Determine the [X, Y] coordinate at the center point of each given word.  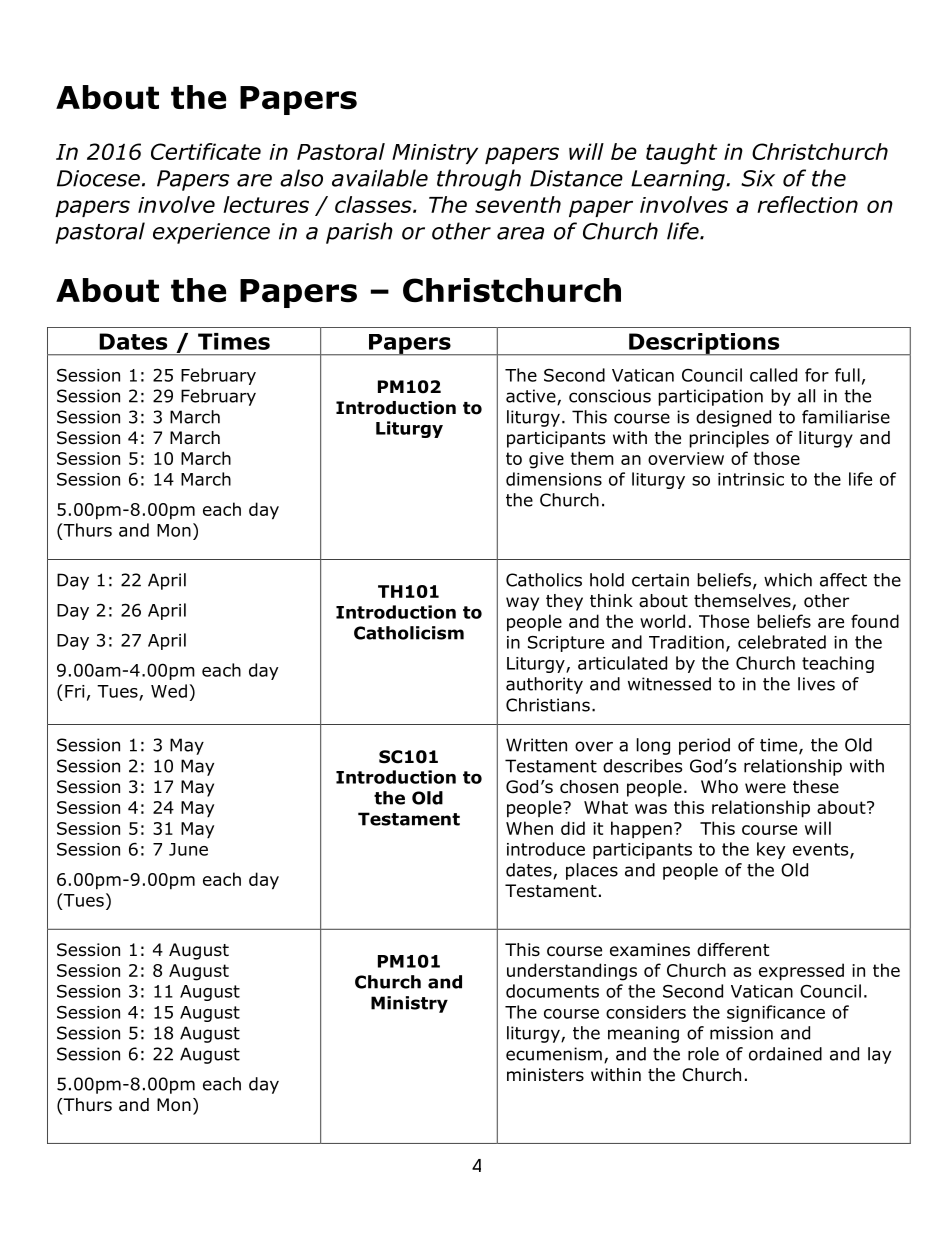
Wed [169, 691]
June [188, 849]
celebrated [782, 642]
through [479, 180]
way [522, 604]
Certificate [206, 151]
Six [758, 178]
